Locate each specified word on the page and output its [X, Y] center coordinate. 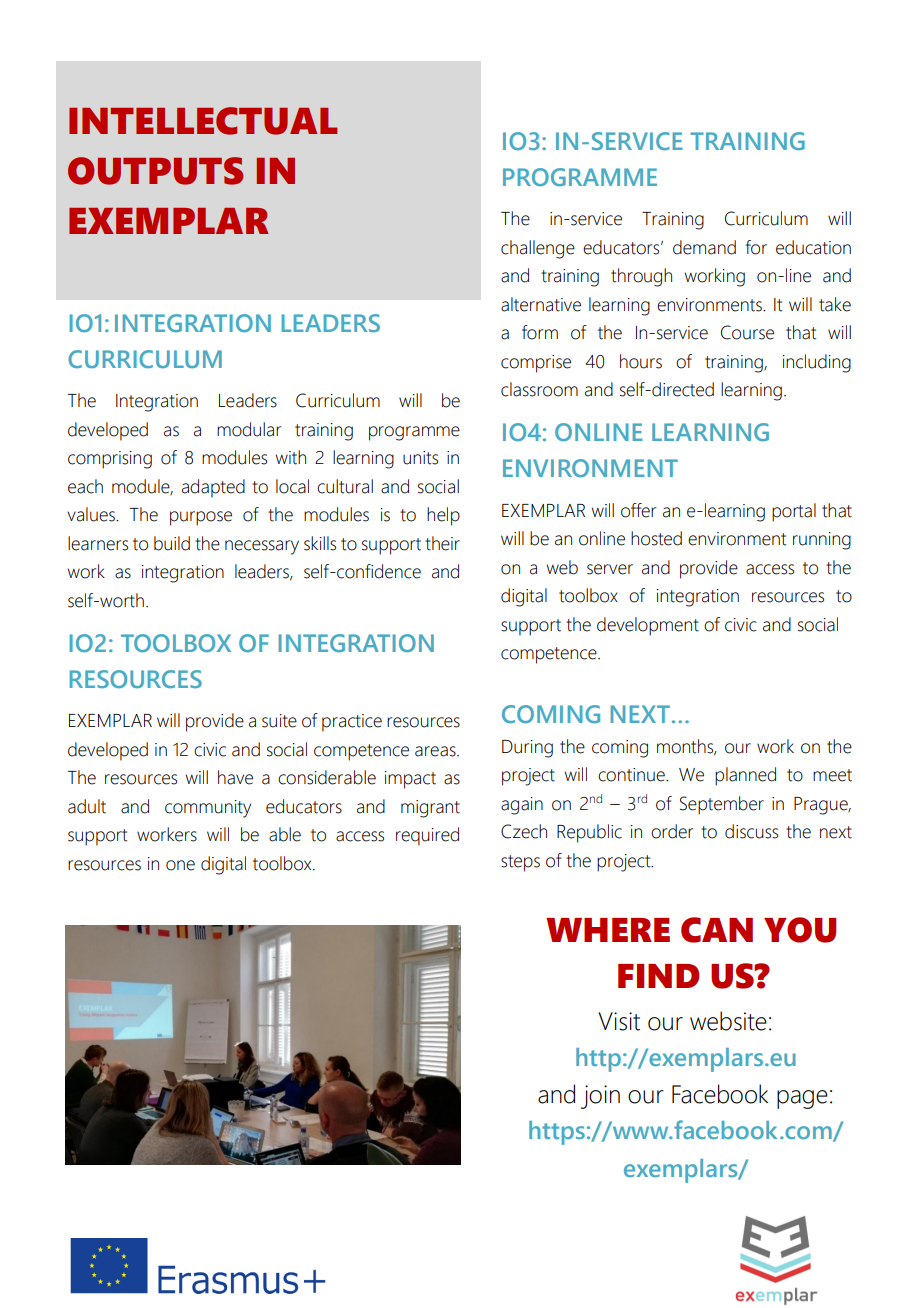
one [180, 865]
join [600, 1097]
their [442, 543]
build [172, 543]
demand [704, 247]
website [728, 1021]
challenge [538, 249]
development [648, 626]
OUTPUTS [155, 171]
